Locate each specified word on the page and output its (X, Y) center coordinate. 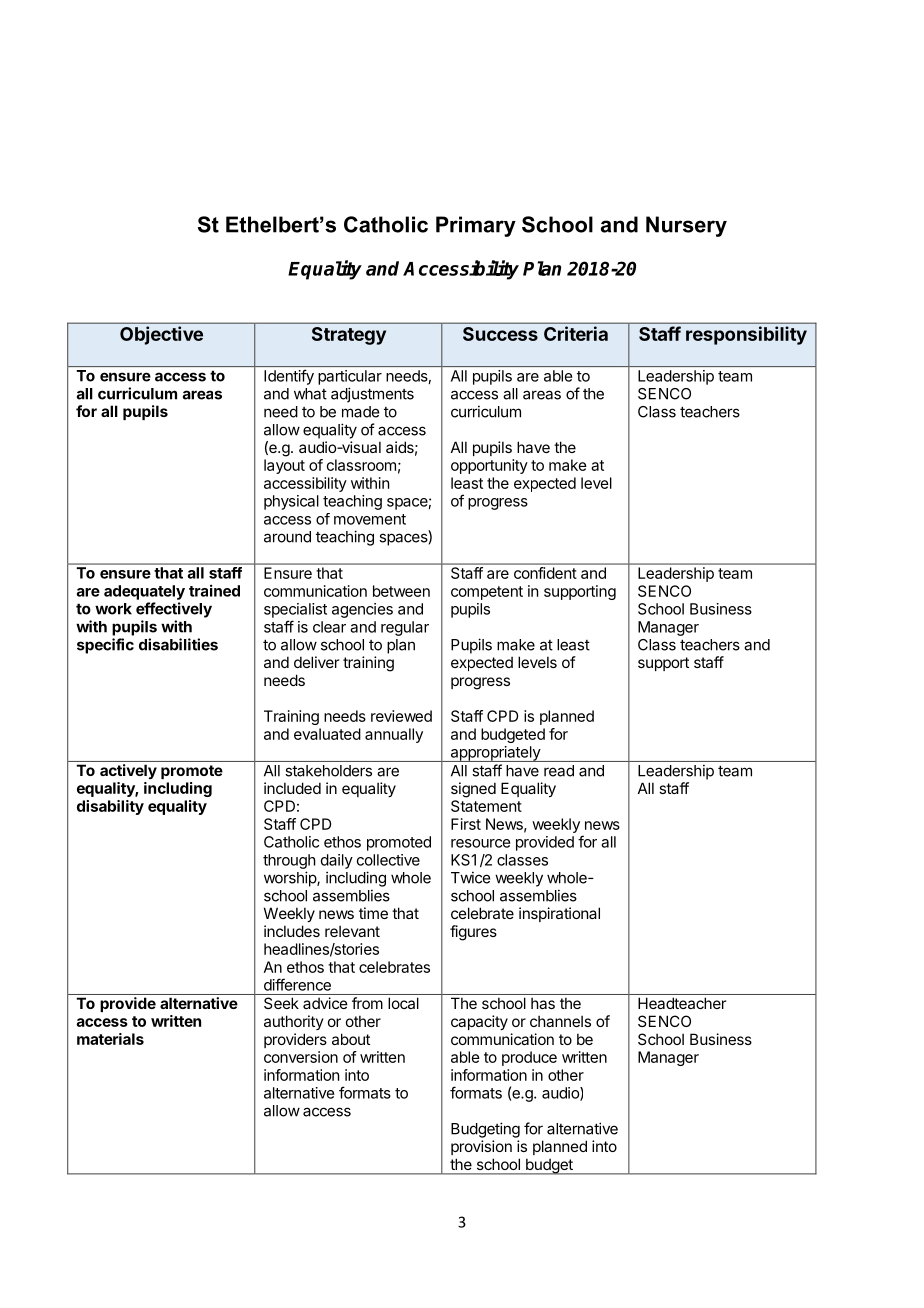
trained (214, 590)
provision (481, 1147)
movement (370, 519)
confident (545, 573)
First (466, 824)
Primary (476, 226)
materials (110, 1039)
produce (529, 1058)
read (559, 771)
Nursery (686, 226)
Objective (161, 335)
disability (110, 807)
